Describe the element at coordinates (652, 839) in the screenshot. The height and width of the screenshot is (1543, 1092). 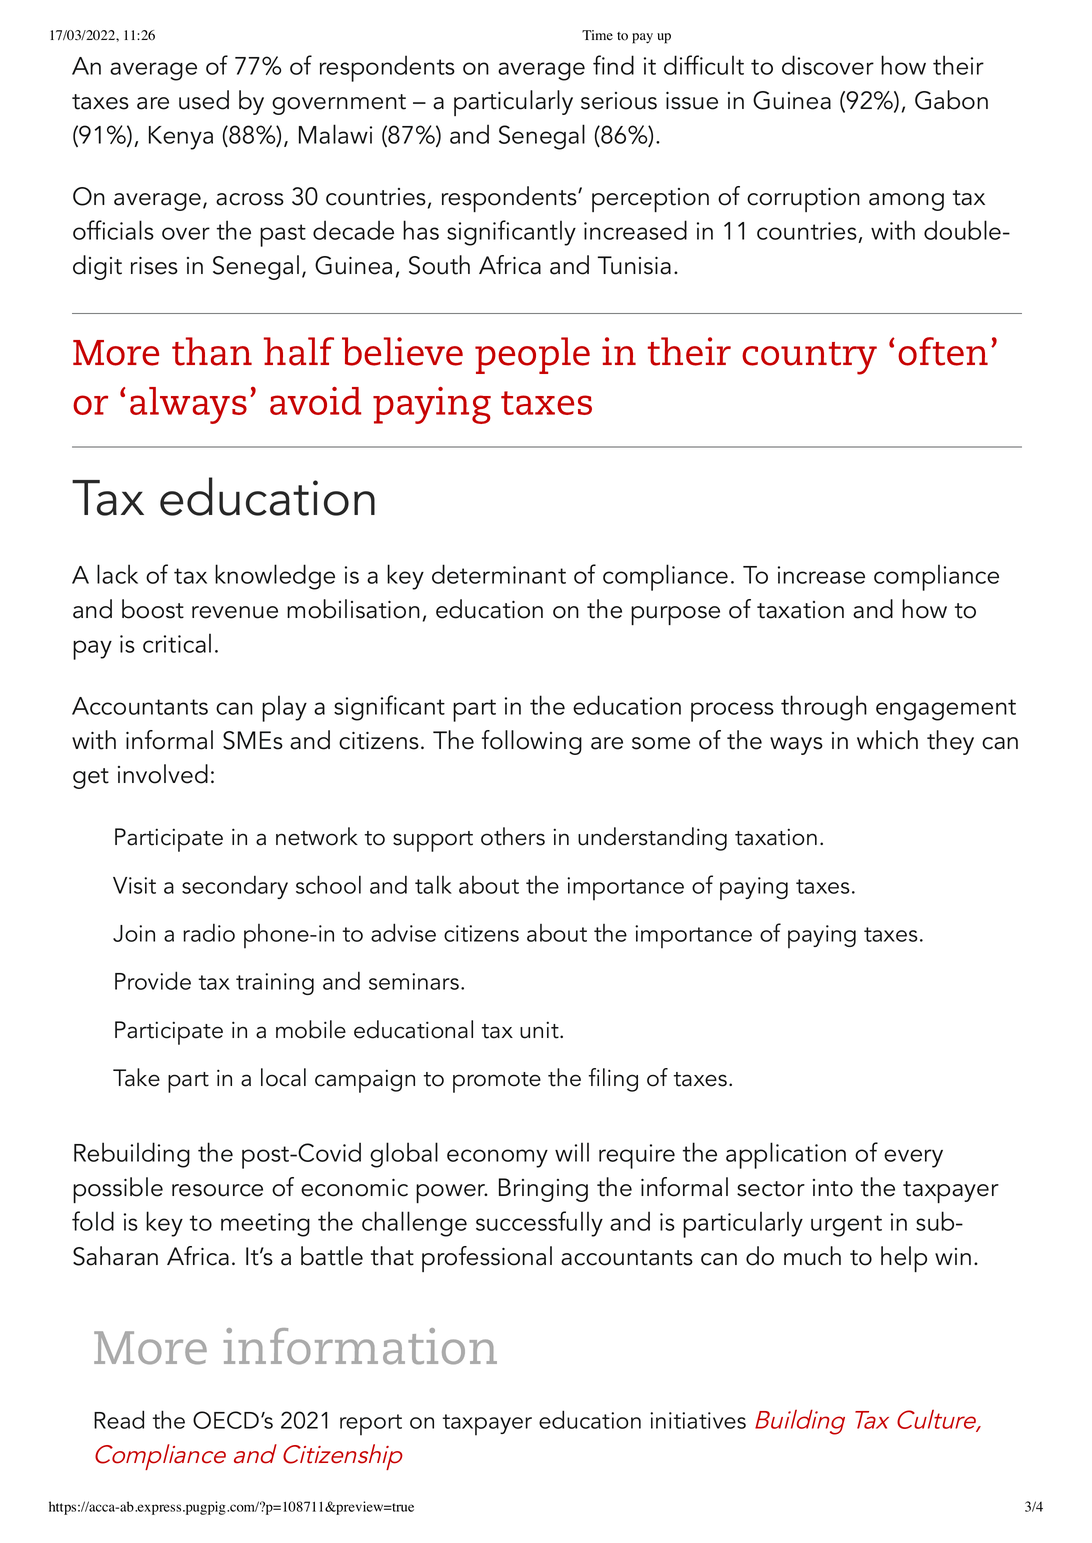
I see `understanding` at that location.
